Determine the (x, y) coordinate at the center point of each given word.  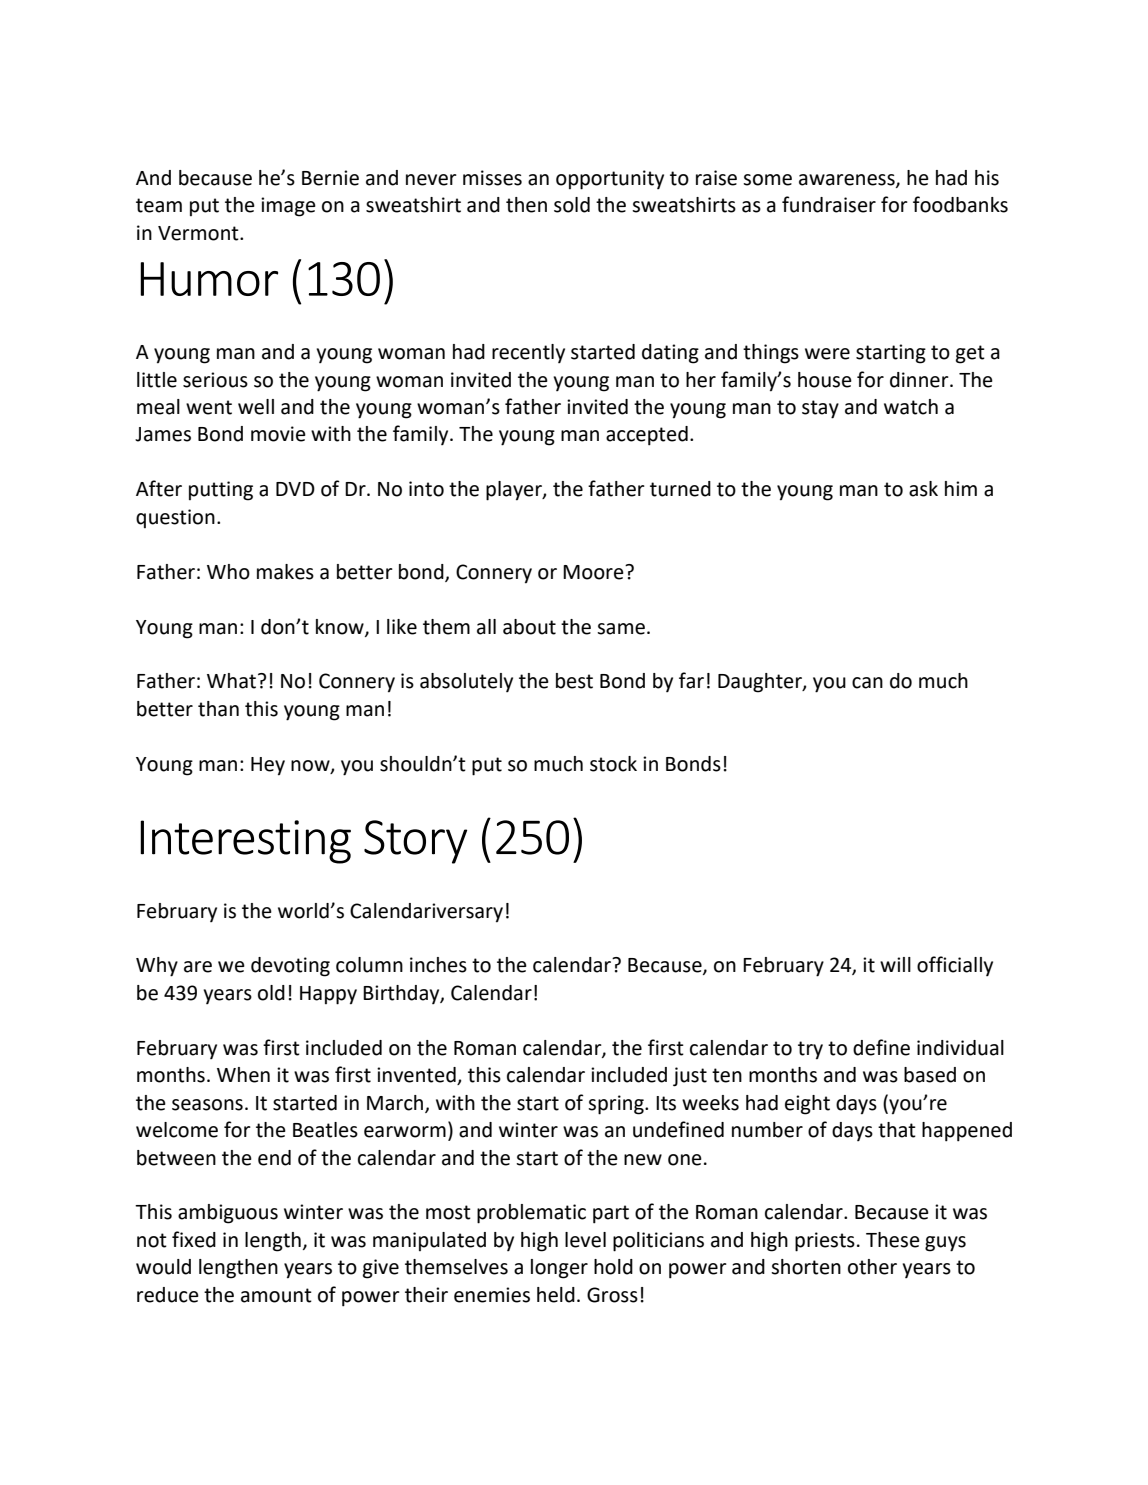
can (867, 683)
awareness (848, 181)
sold (572, 205)
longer (559, 1269)
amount (276, 1295)
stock (613, 764)
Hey (268, 766)
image (288, 207)
